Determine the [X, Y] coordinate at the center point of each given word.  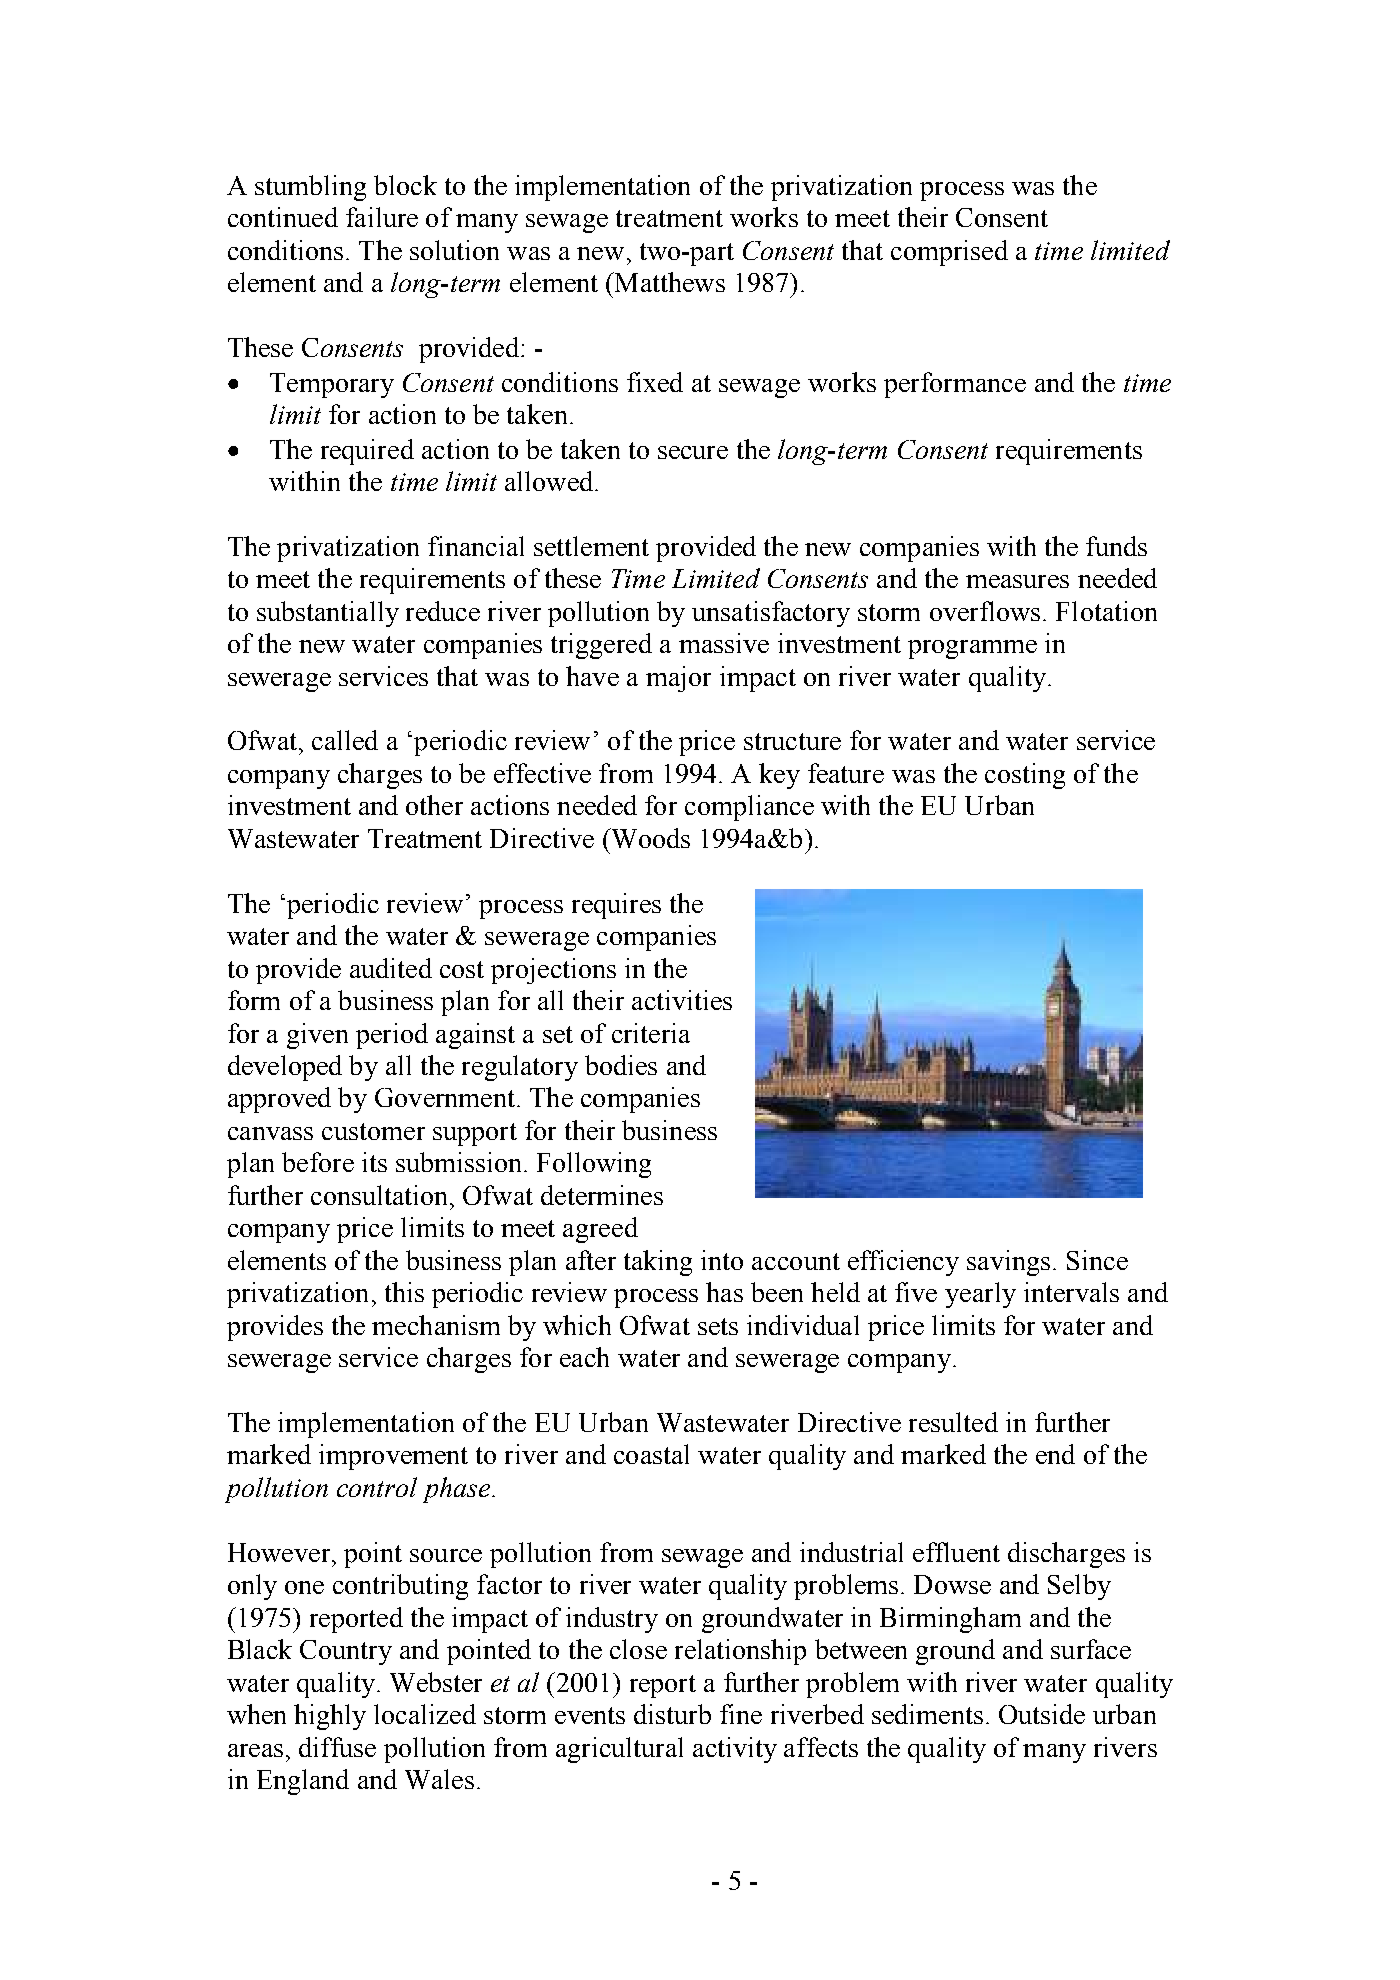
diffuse [337, 1747]
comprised [949, 253]
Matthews [668, 282]
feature [846, 773]
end [1055, 1454]
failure [382, 217]
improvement [393, 1457]
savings [1008, 1263]
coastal [651, 1454]
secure [693, 452]
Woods [649, 838]
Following [594, 1165]
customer [373, 1131]
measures [1017, 581]
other [434, 805]
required [367, 452]
